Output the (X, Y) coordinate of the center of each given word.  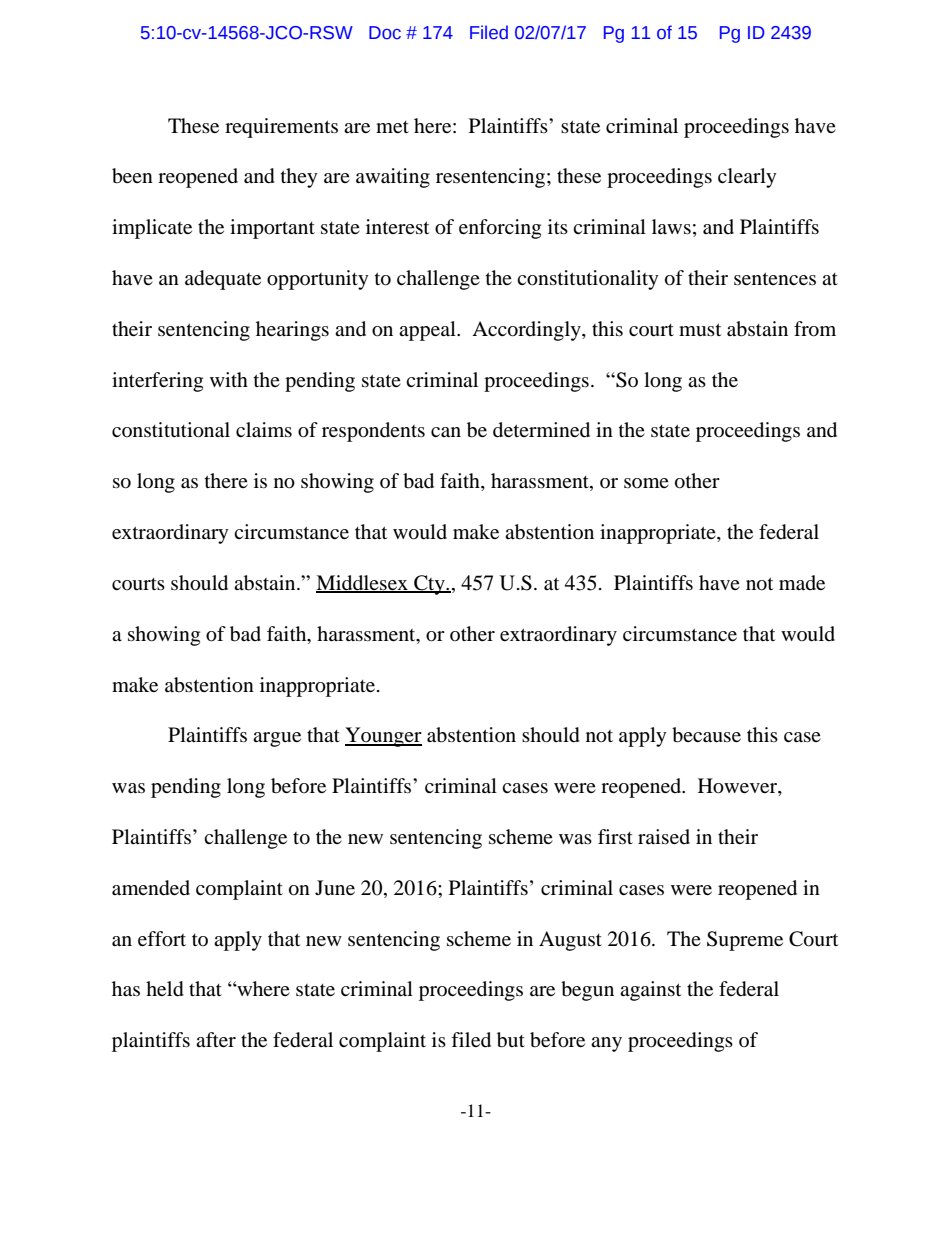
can (446, 432)
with (229, 379)
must (700, 329)
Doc (385, 33)
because (706, 735)
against (650, 991)
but (511, 1040)
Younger (383, 737)
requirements (281, 128)
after (216, 1039)
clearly (747, 178)
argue (277, 739)
